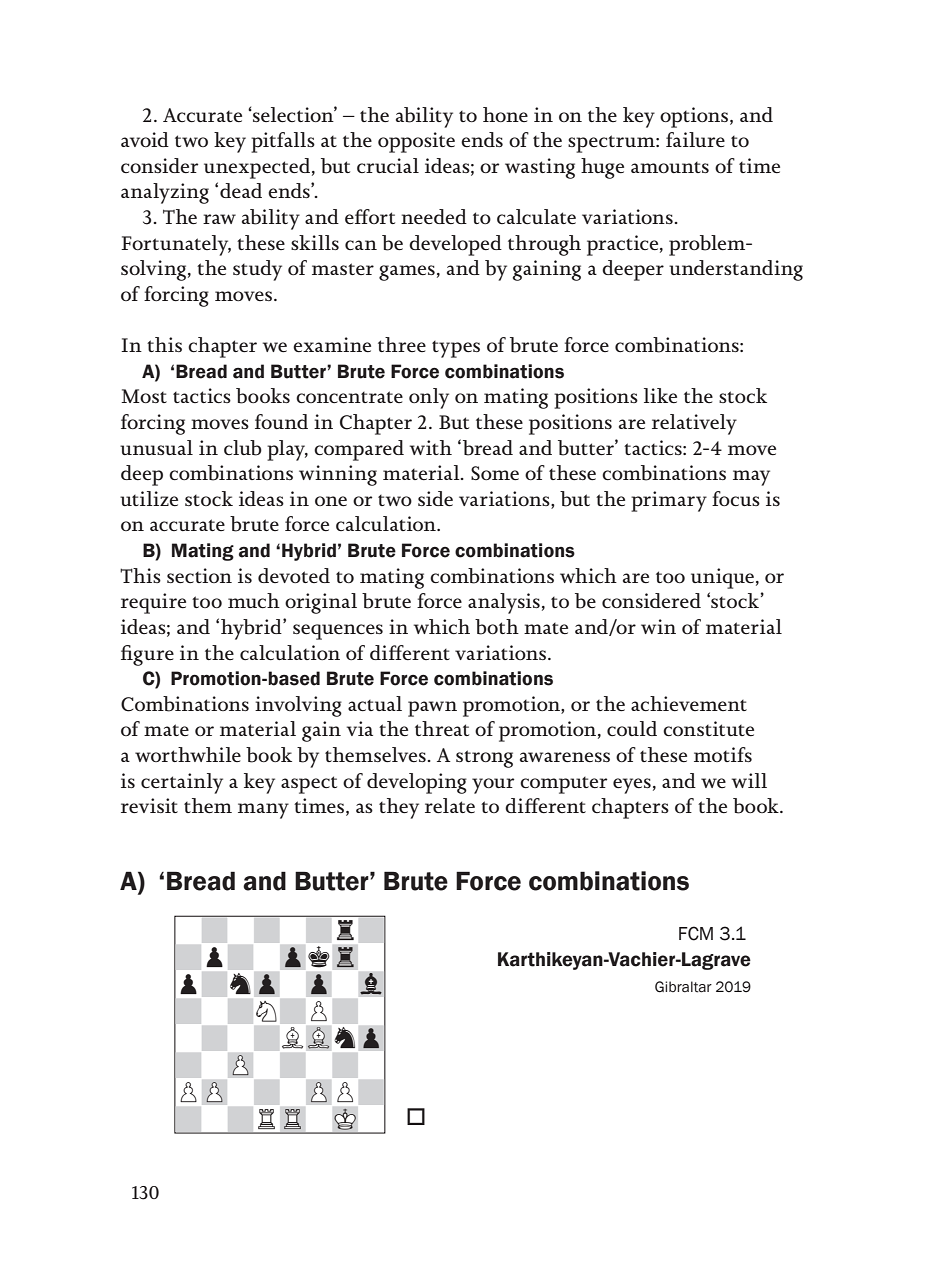 The height and width of the screenshot is (1288, 932). Describe the element at coordinates (199, 575) in the screenshot. I see `section` at that location.
